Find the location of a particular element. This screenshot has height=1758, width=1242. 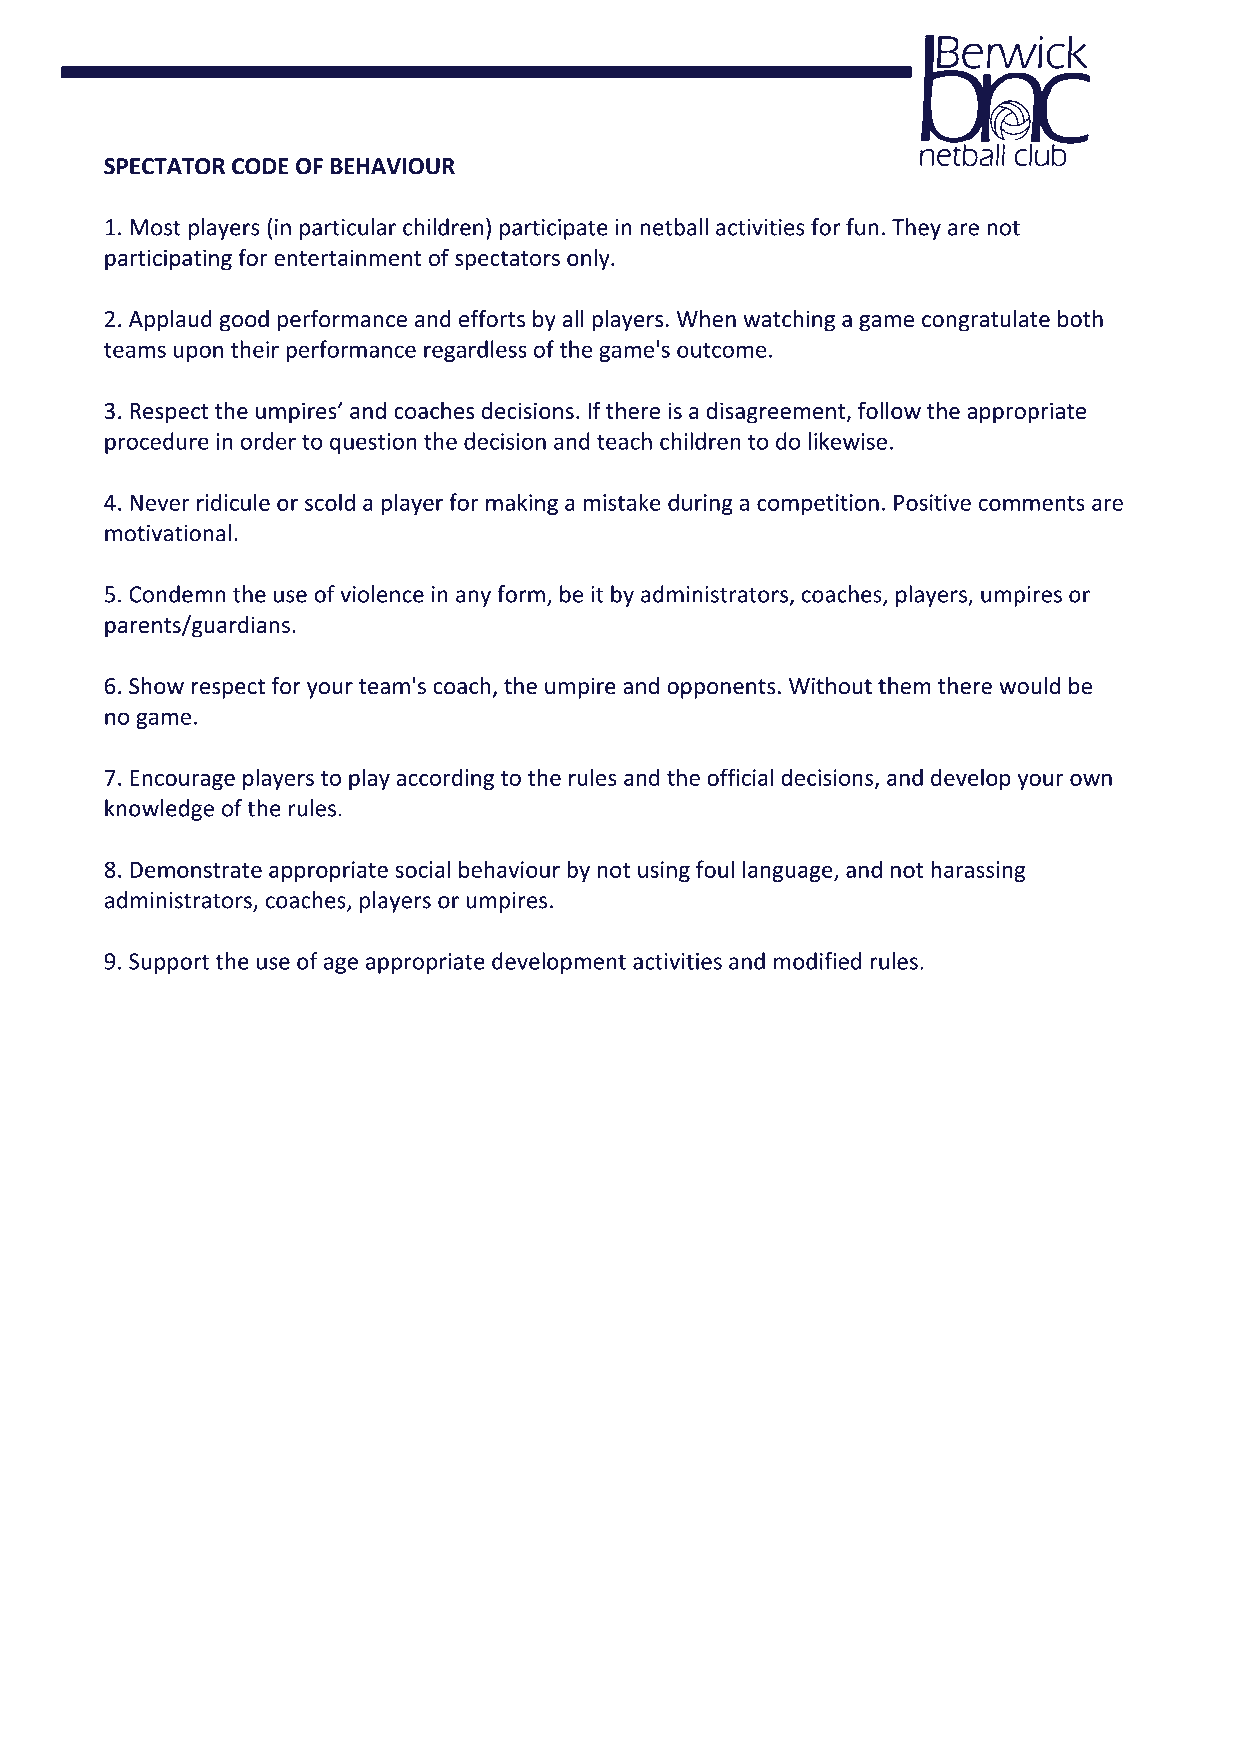

would is located at coordinates (1029, 686).
